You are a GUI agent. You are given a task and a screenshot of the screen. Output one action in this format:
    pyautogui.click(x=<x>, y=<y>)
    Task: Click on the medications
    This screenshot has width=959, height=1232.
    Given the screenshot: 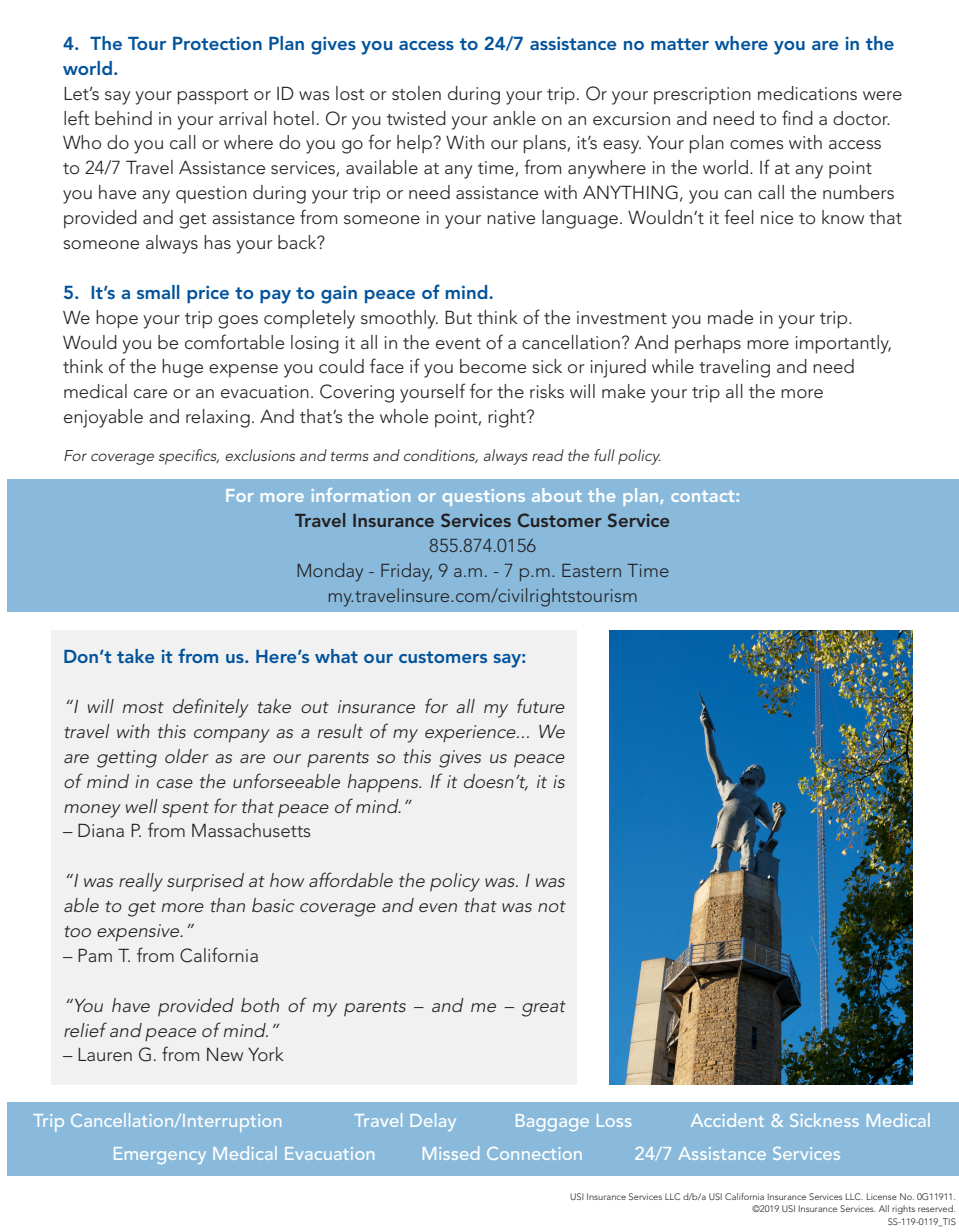 What is the action you would take?
    pyautogui.click(x=807, y=93)
